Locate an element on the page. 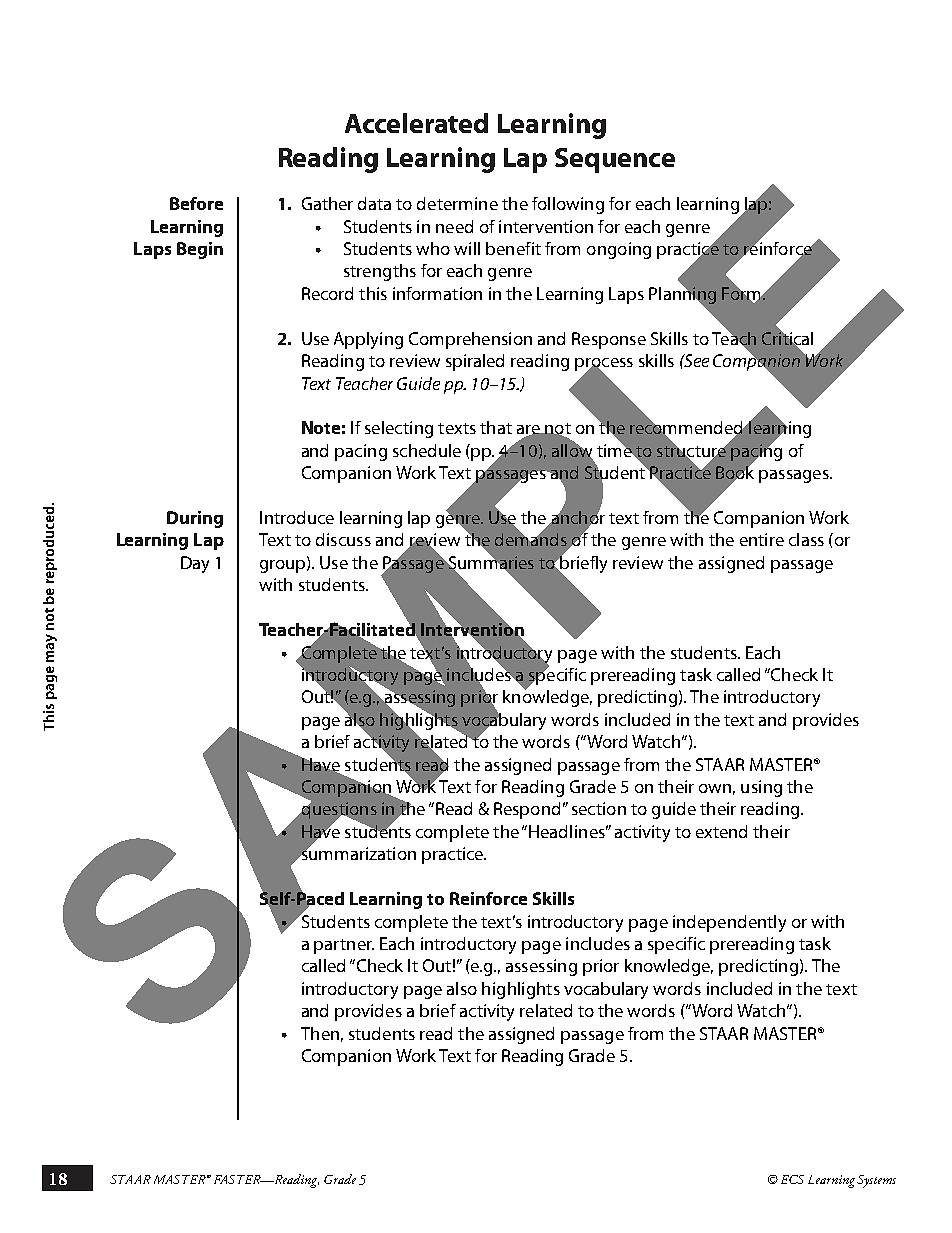 This image has width=952, height=1233. demands is located at coordinates (531, 538).
